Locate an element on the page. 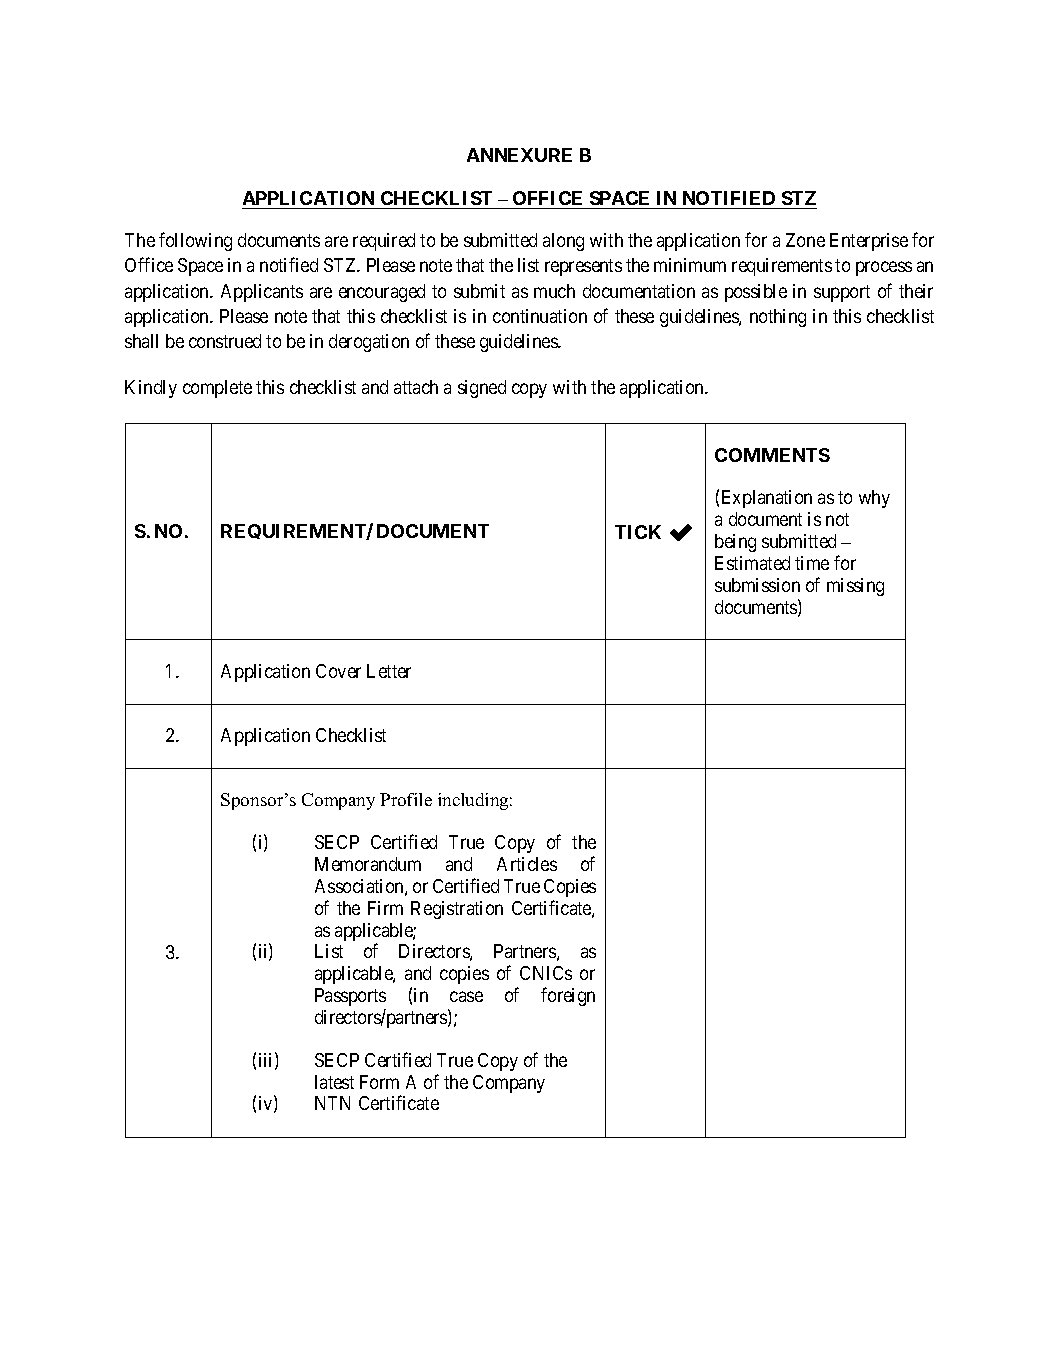 Image resolution: width=1059 pixels, height=1370 pixels. Letter is located at coordinates (389, 671).
